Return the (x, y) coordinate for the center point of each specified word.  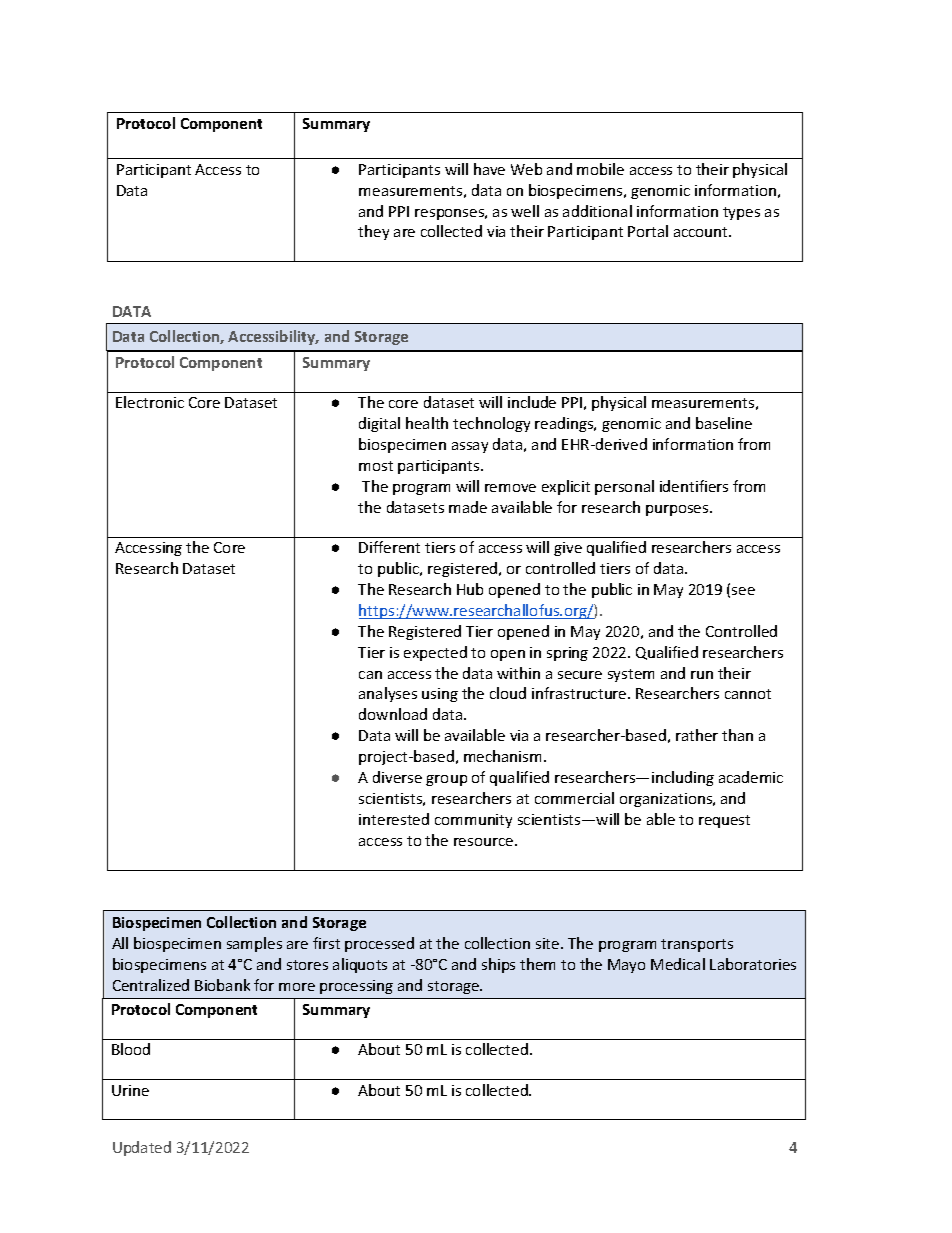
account (702, 232)
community (473, 821)
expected (435, 653)
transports (697, 945)
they (373, 232)
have (489, 169)
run (702, 675)
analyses (388, 694)
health (427, 423)
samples (254, 944)
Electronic (150, 402)
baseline (724, 423)
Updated (142, 1148)
